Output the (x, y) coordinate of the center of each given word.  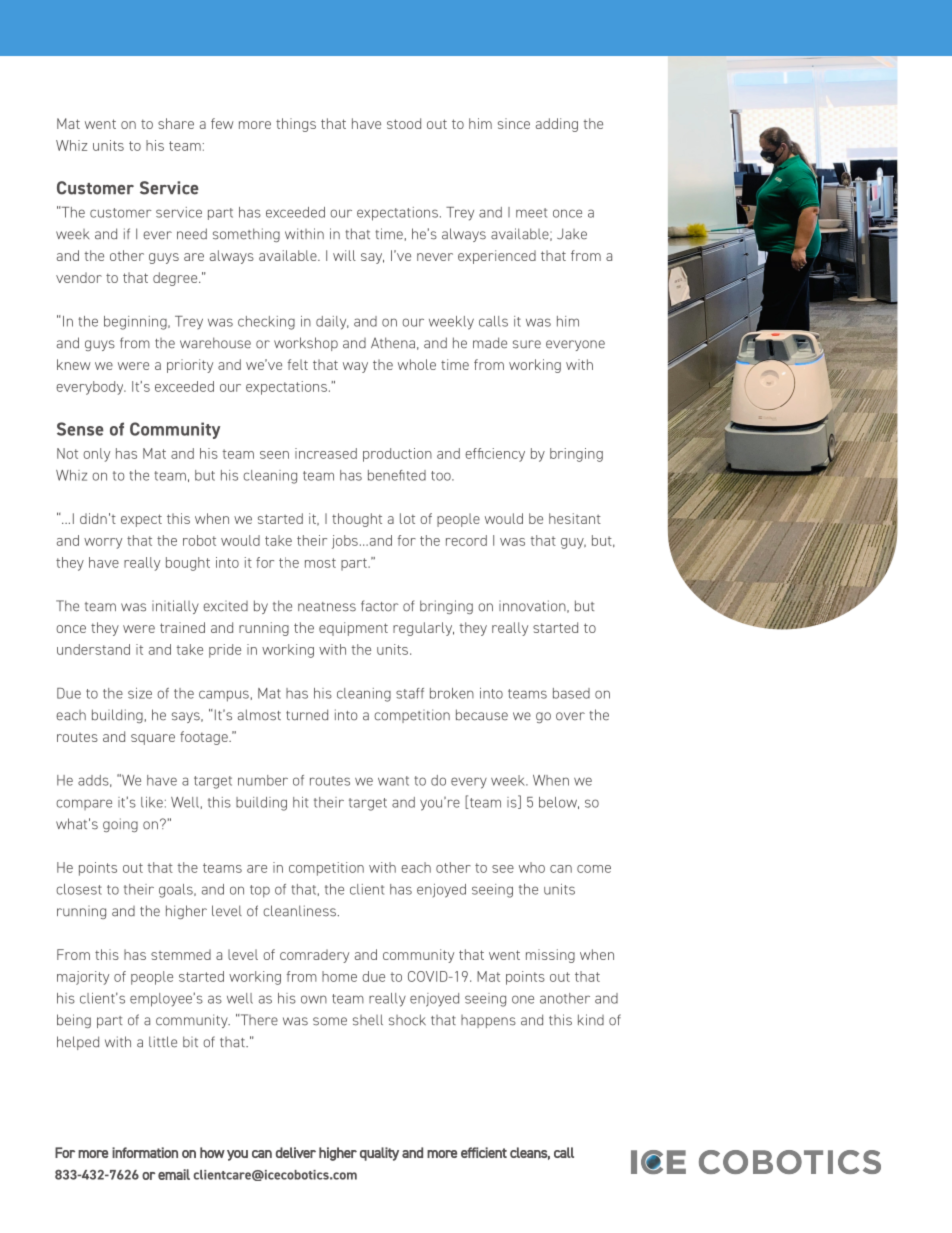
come (594, 869)
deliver (296, 1152)
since (514, 123)
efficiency (495, 455)
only (96, 455)
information (145, 1152)
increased (326, 453)
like (152, 802)
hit (300, 802)
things (296, 125)
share (176, 123)
